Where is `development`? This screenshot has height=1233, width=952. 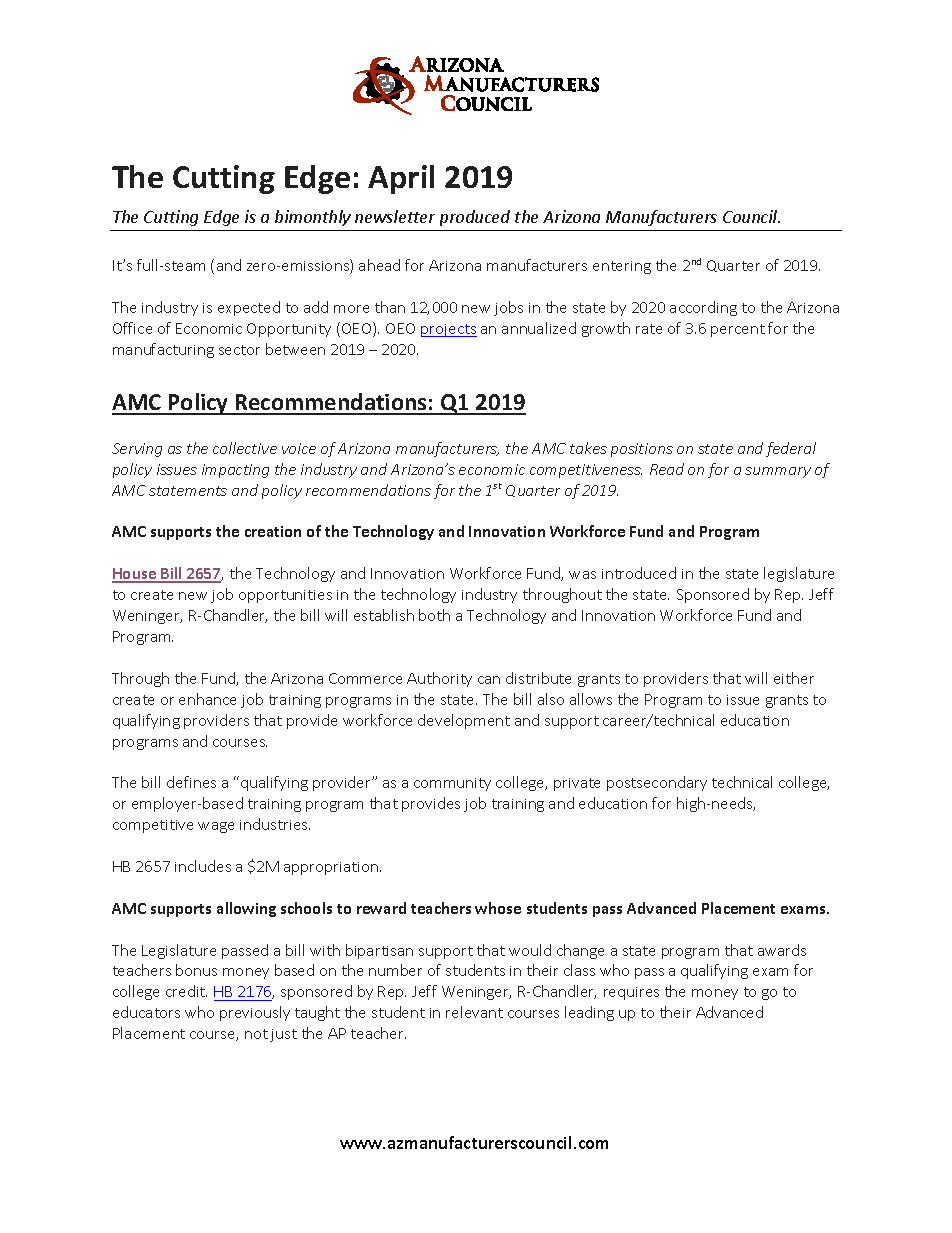 development is located at coordinates (464, 721).
